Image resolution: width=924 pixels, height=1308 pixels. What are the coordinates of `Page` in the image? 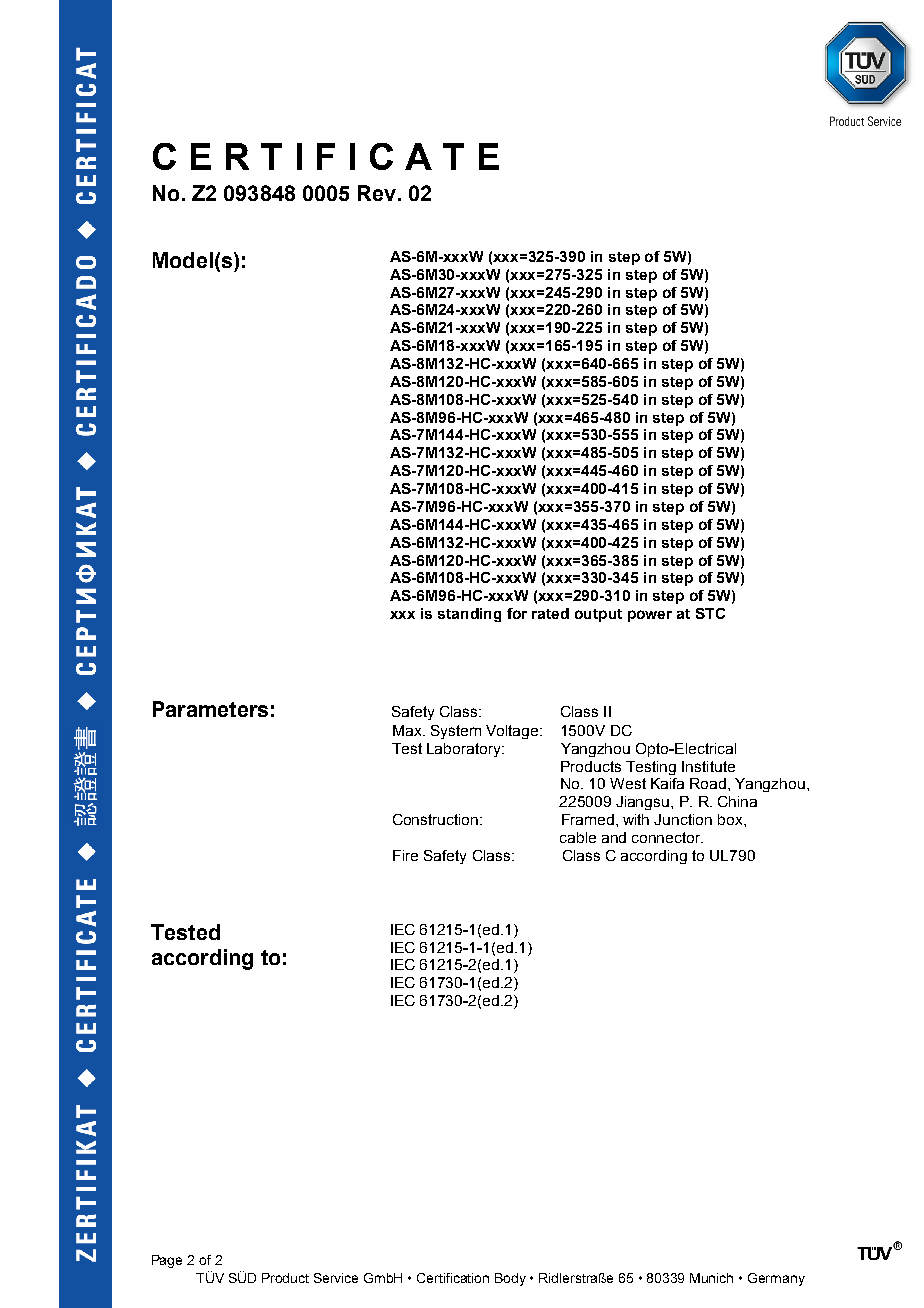 It's located at (167, 1261).
